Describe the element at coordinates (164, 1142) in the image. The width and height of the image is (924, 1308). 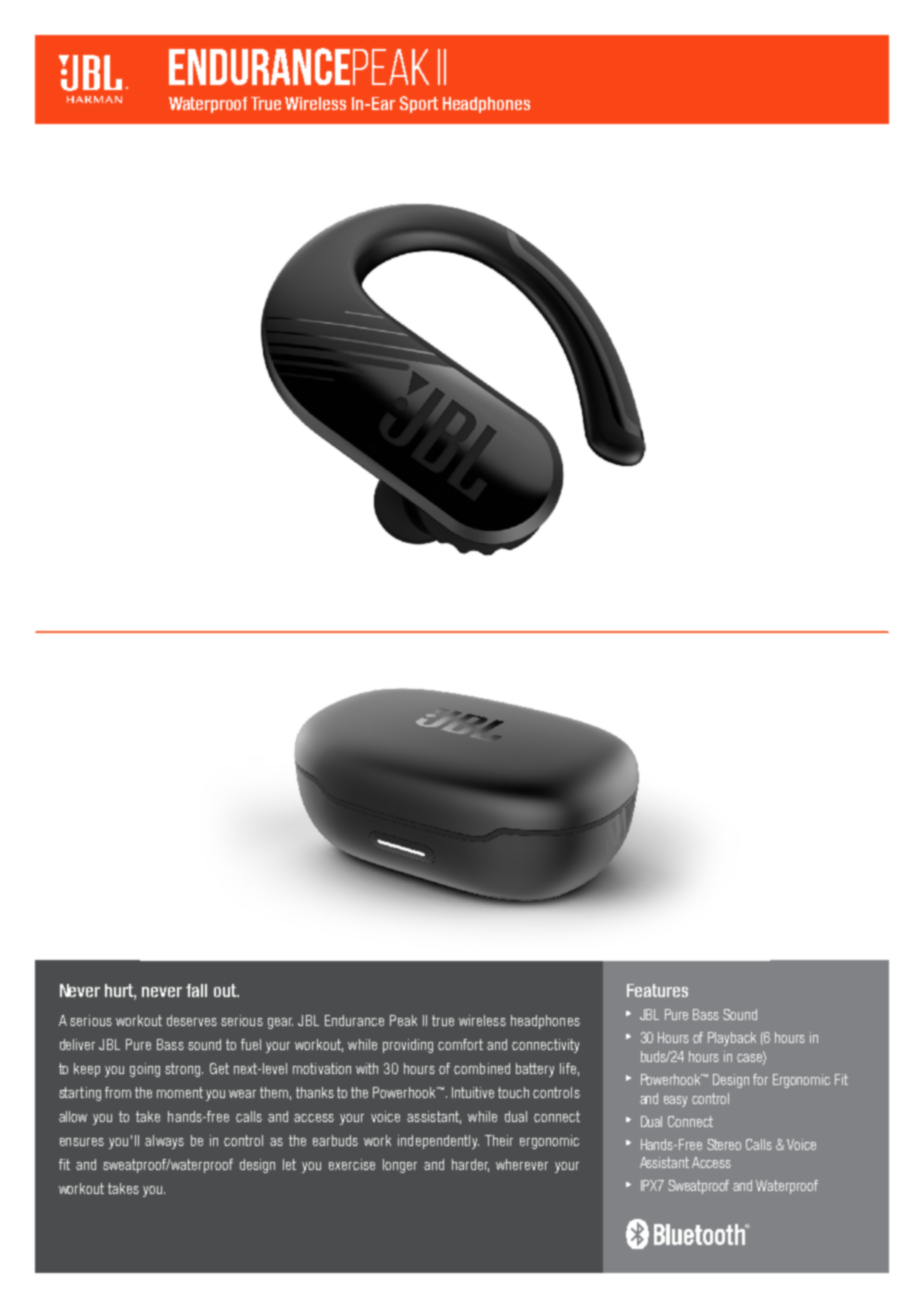
I see `always` at that location.
